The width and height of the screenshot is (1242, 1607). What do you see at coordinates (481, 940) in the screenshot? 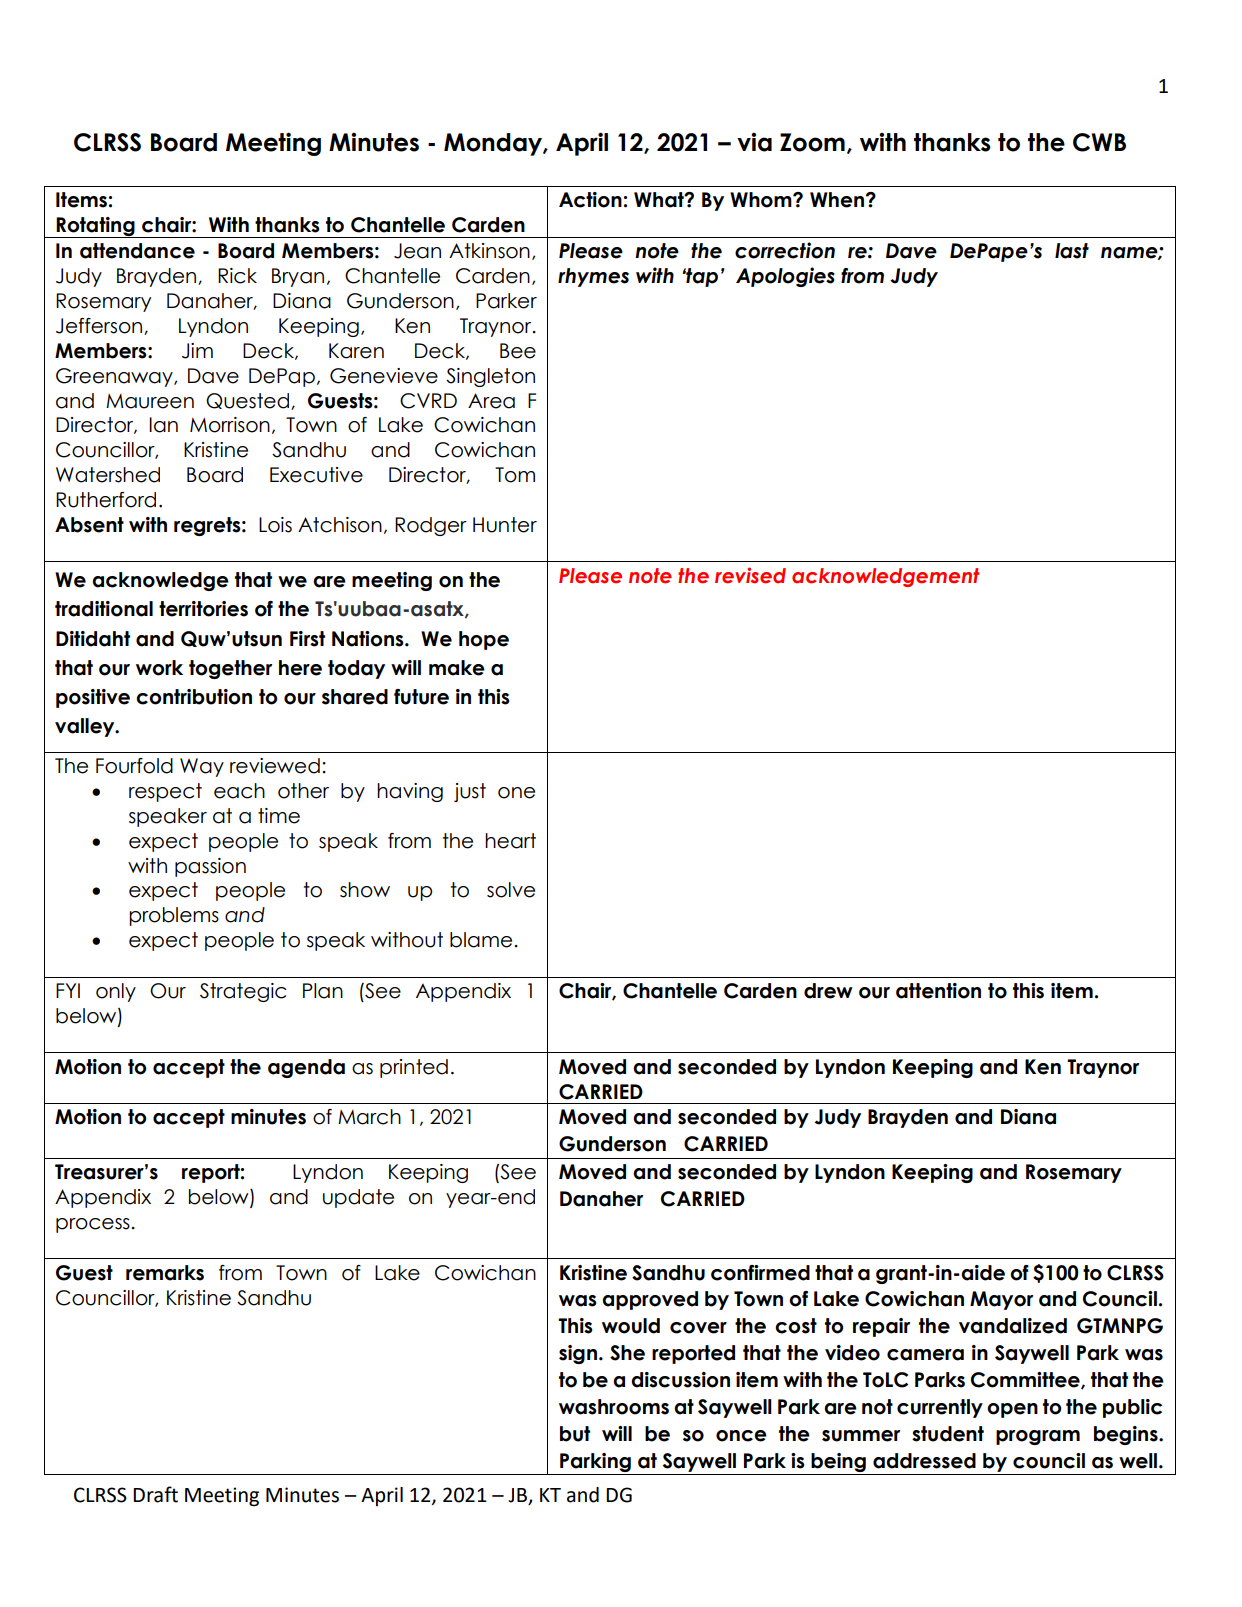
I see `blame` at bounding box center [481, 940].
